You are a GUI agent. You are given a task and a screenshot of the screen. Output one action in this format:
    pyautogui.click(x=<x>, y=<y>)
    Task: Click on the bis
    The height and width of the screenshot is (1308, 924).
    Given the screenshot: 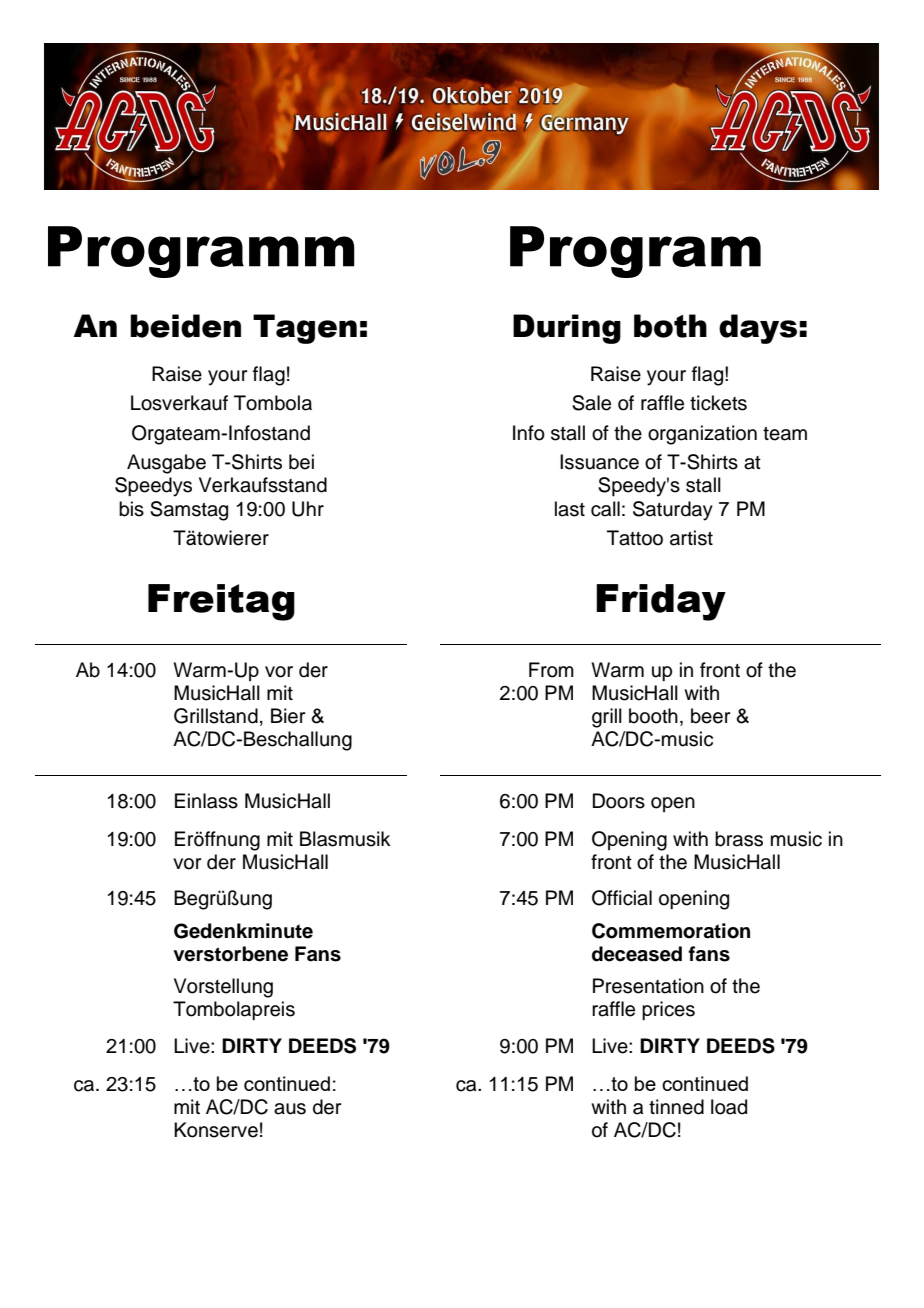 What is the action you would take?
    pyautogui.click(x=131, y=509)
